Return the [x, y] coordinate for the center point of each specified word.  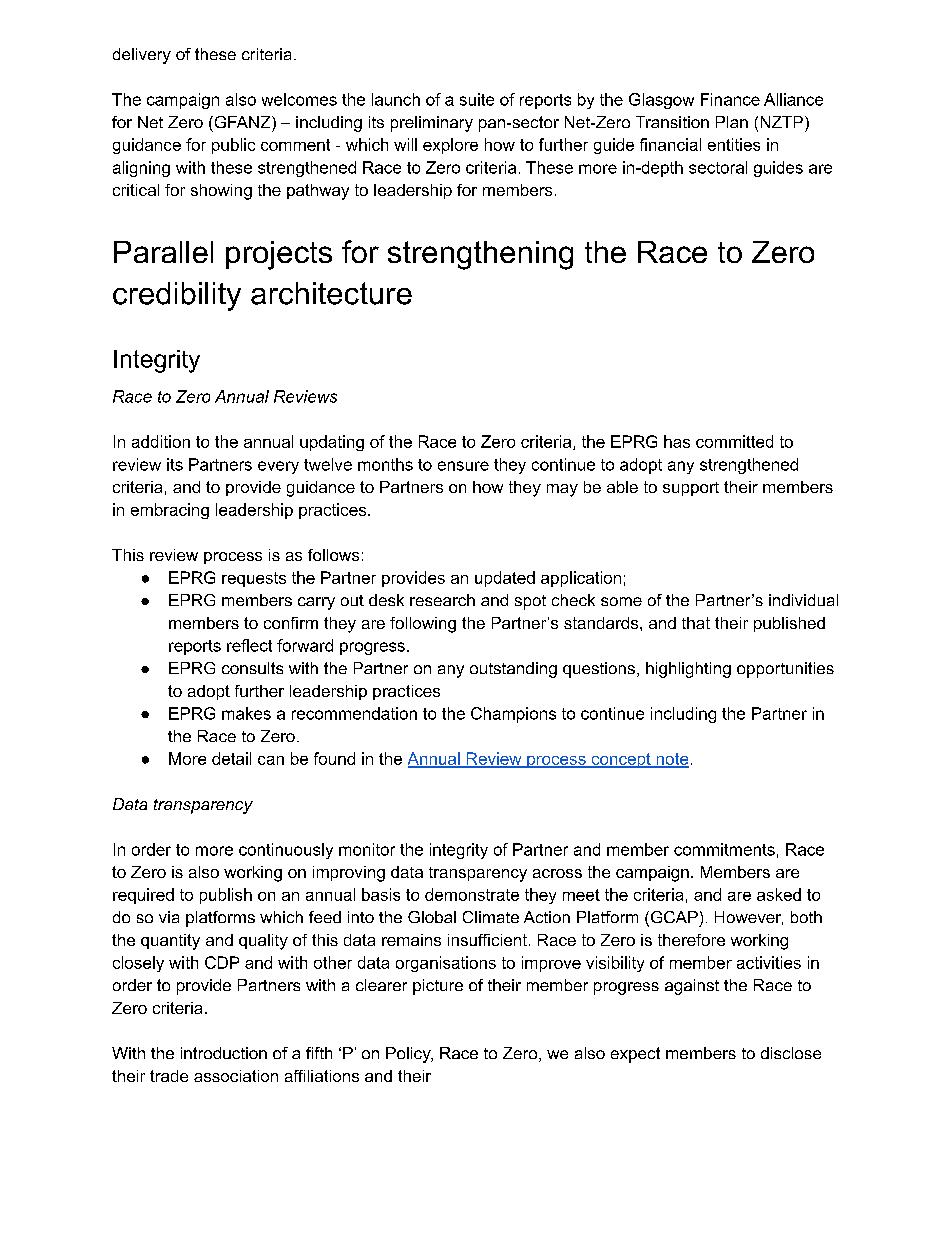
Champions [513, 715]
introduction [224, 1053]
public [233, 146]
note [671, 760]
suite [477, 99]
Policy [409, 1055]
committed [734, 441]
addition [161, 441]
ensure [463, 466]
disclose [791, 1053]
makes [246, 713]
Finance [730, 99]
